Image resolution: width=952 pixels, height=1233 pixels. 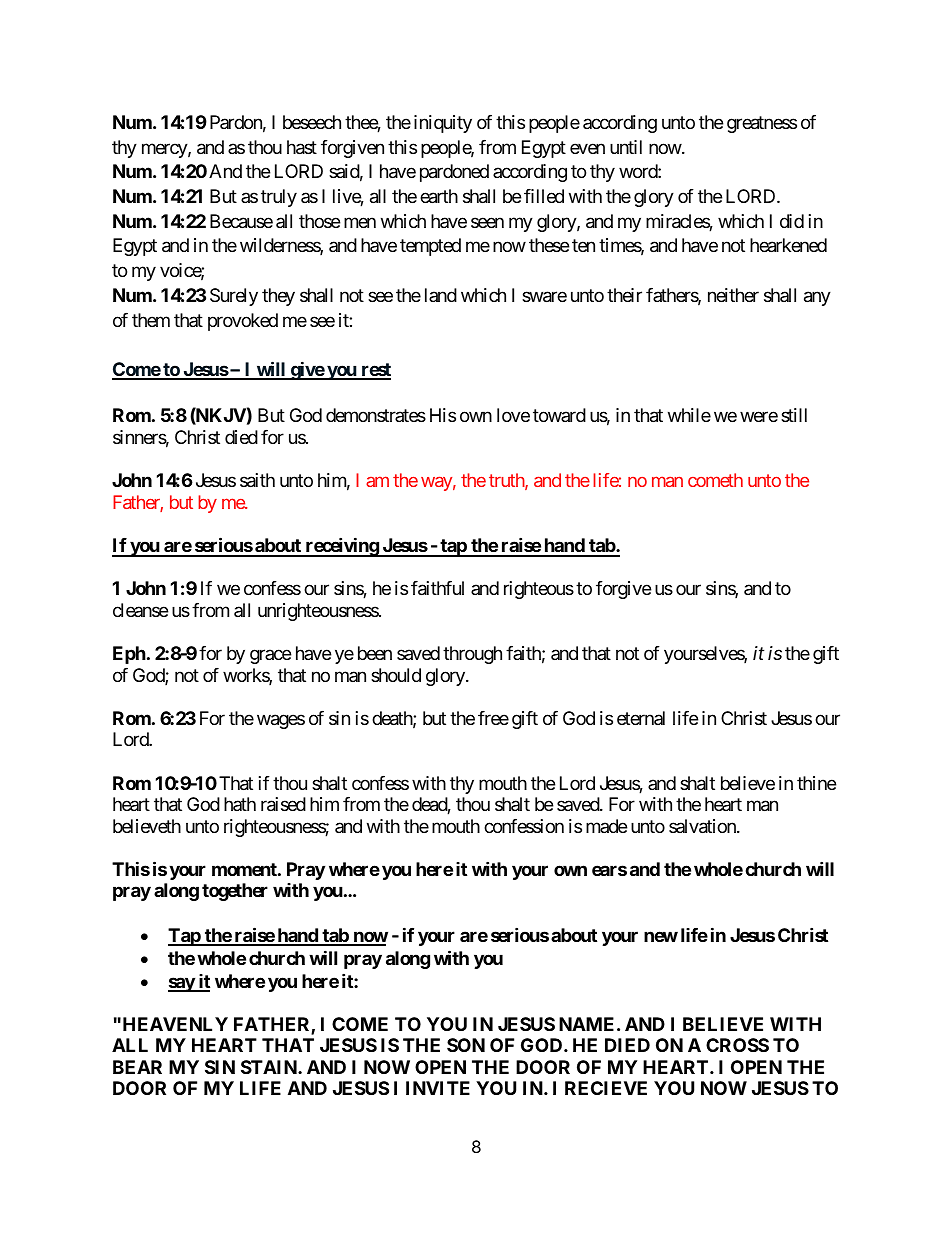 What do you see at coordinates (641, 718) in the document?
I see `eternal` at bounding box center [641, 718].
